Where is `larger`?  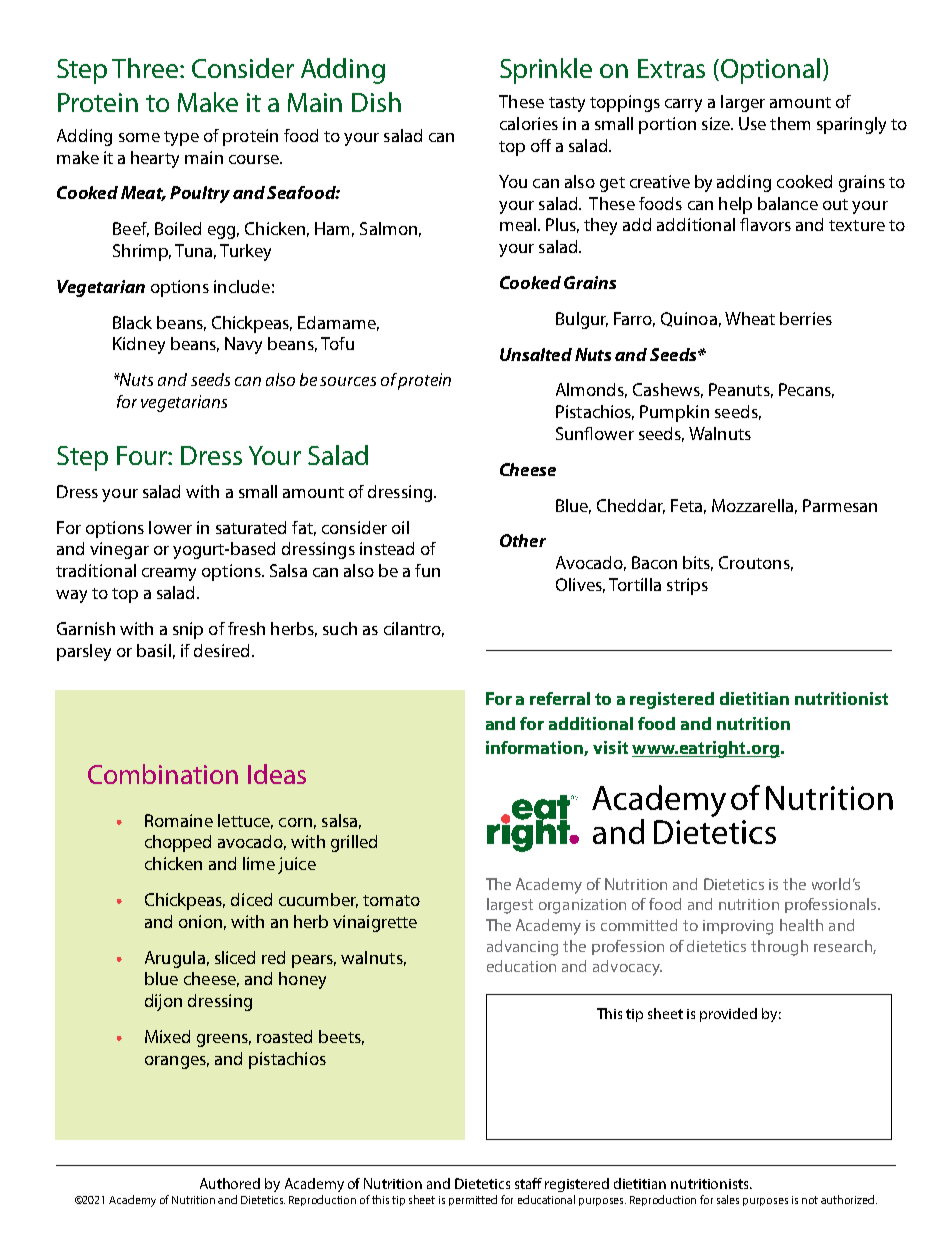 larger is located at coordinates (743, 103).
